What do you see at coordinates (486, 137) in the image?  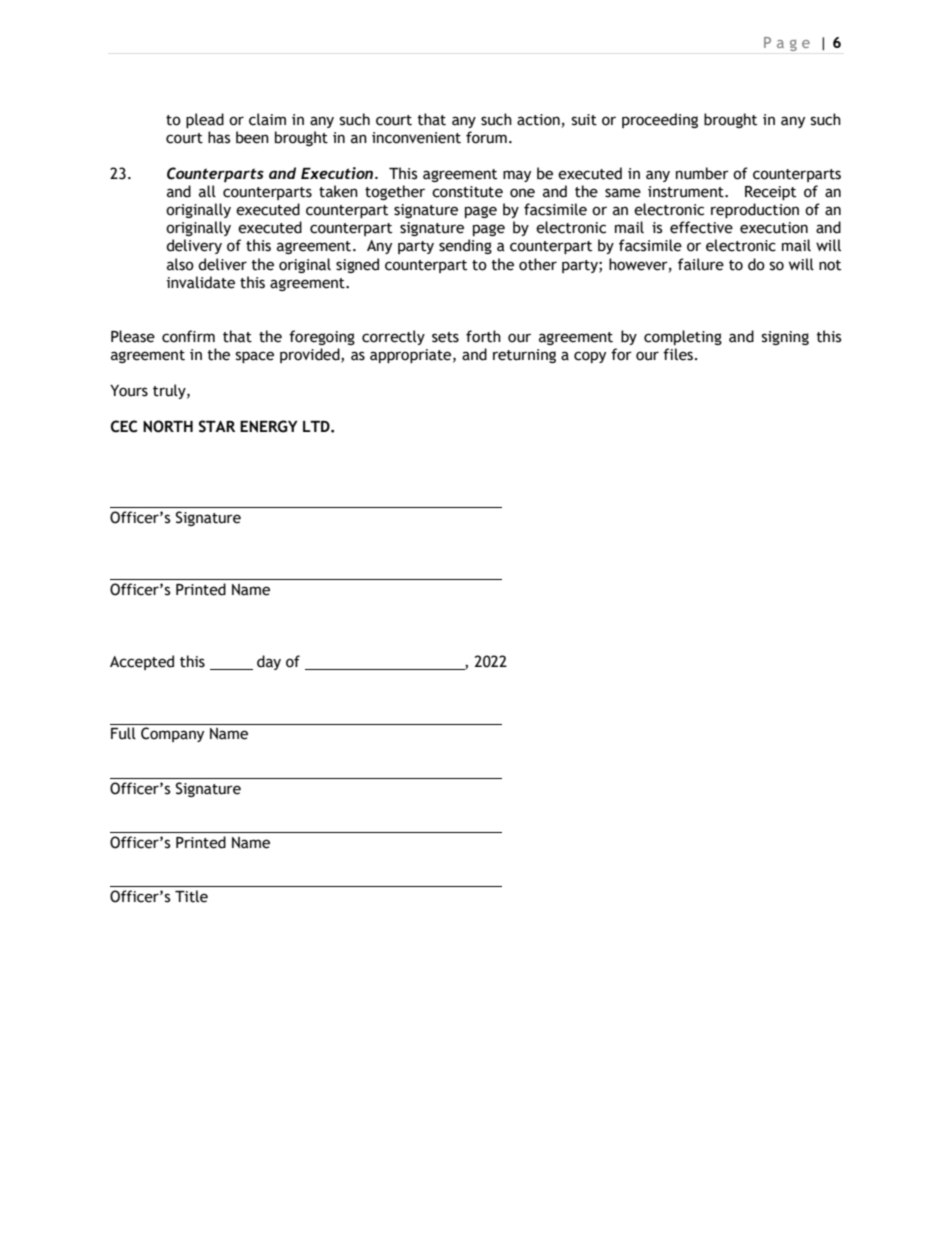 I see `forum` at bounding box center [486, 137].
